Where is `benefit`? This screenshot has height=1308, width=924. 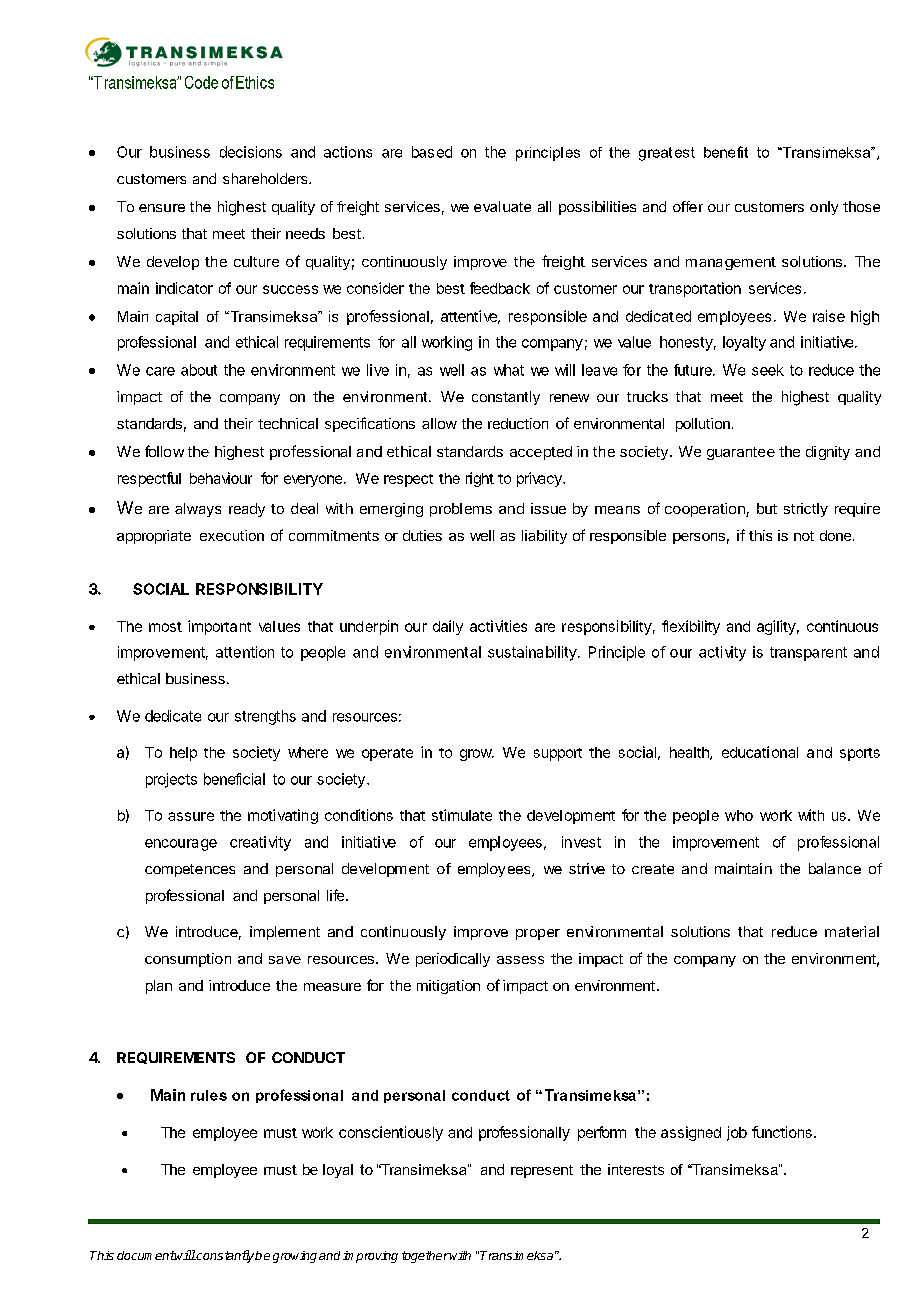 benefit is located at coordinates (726, 152).
